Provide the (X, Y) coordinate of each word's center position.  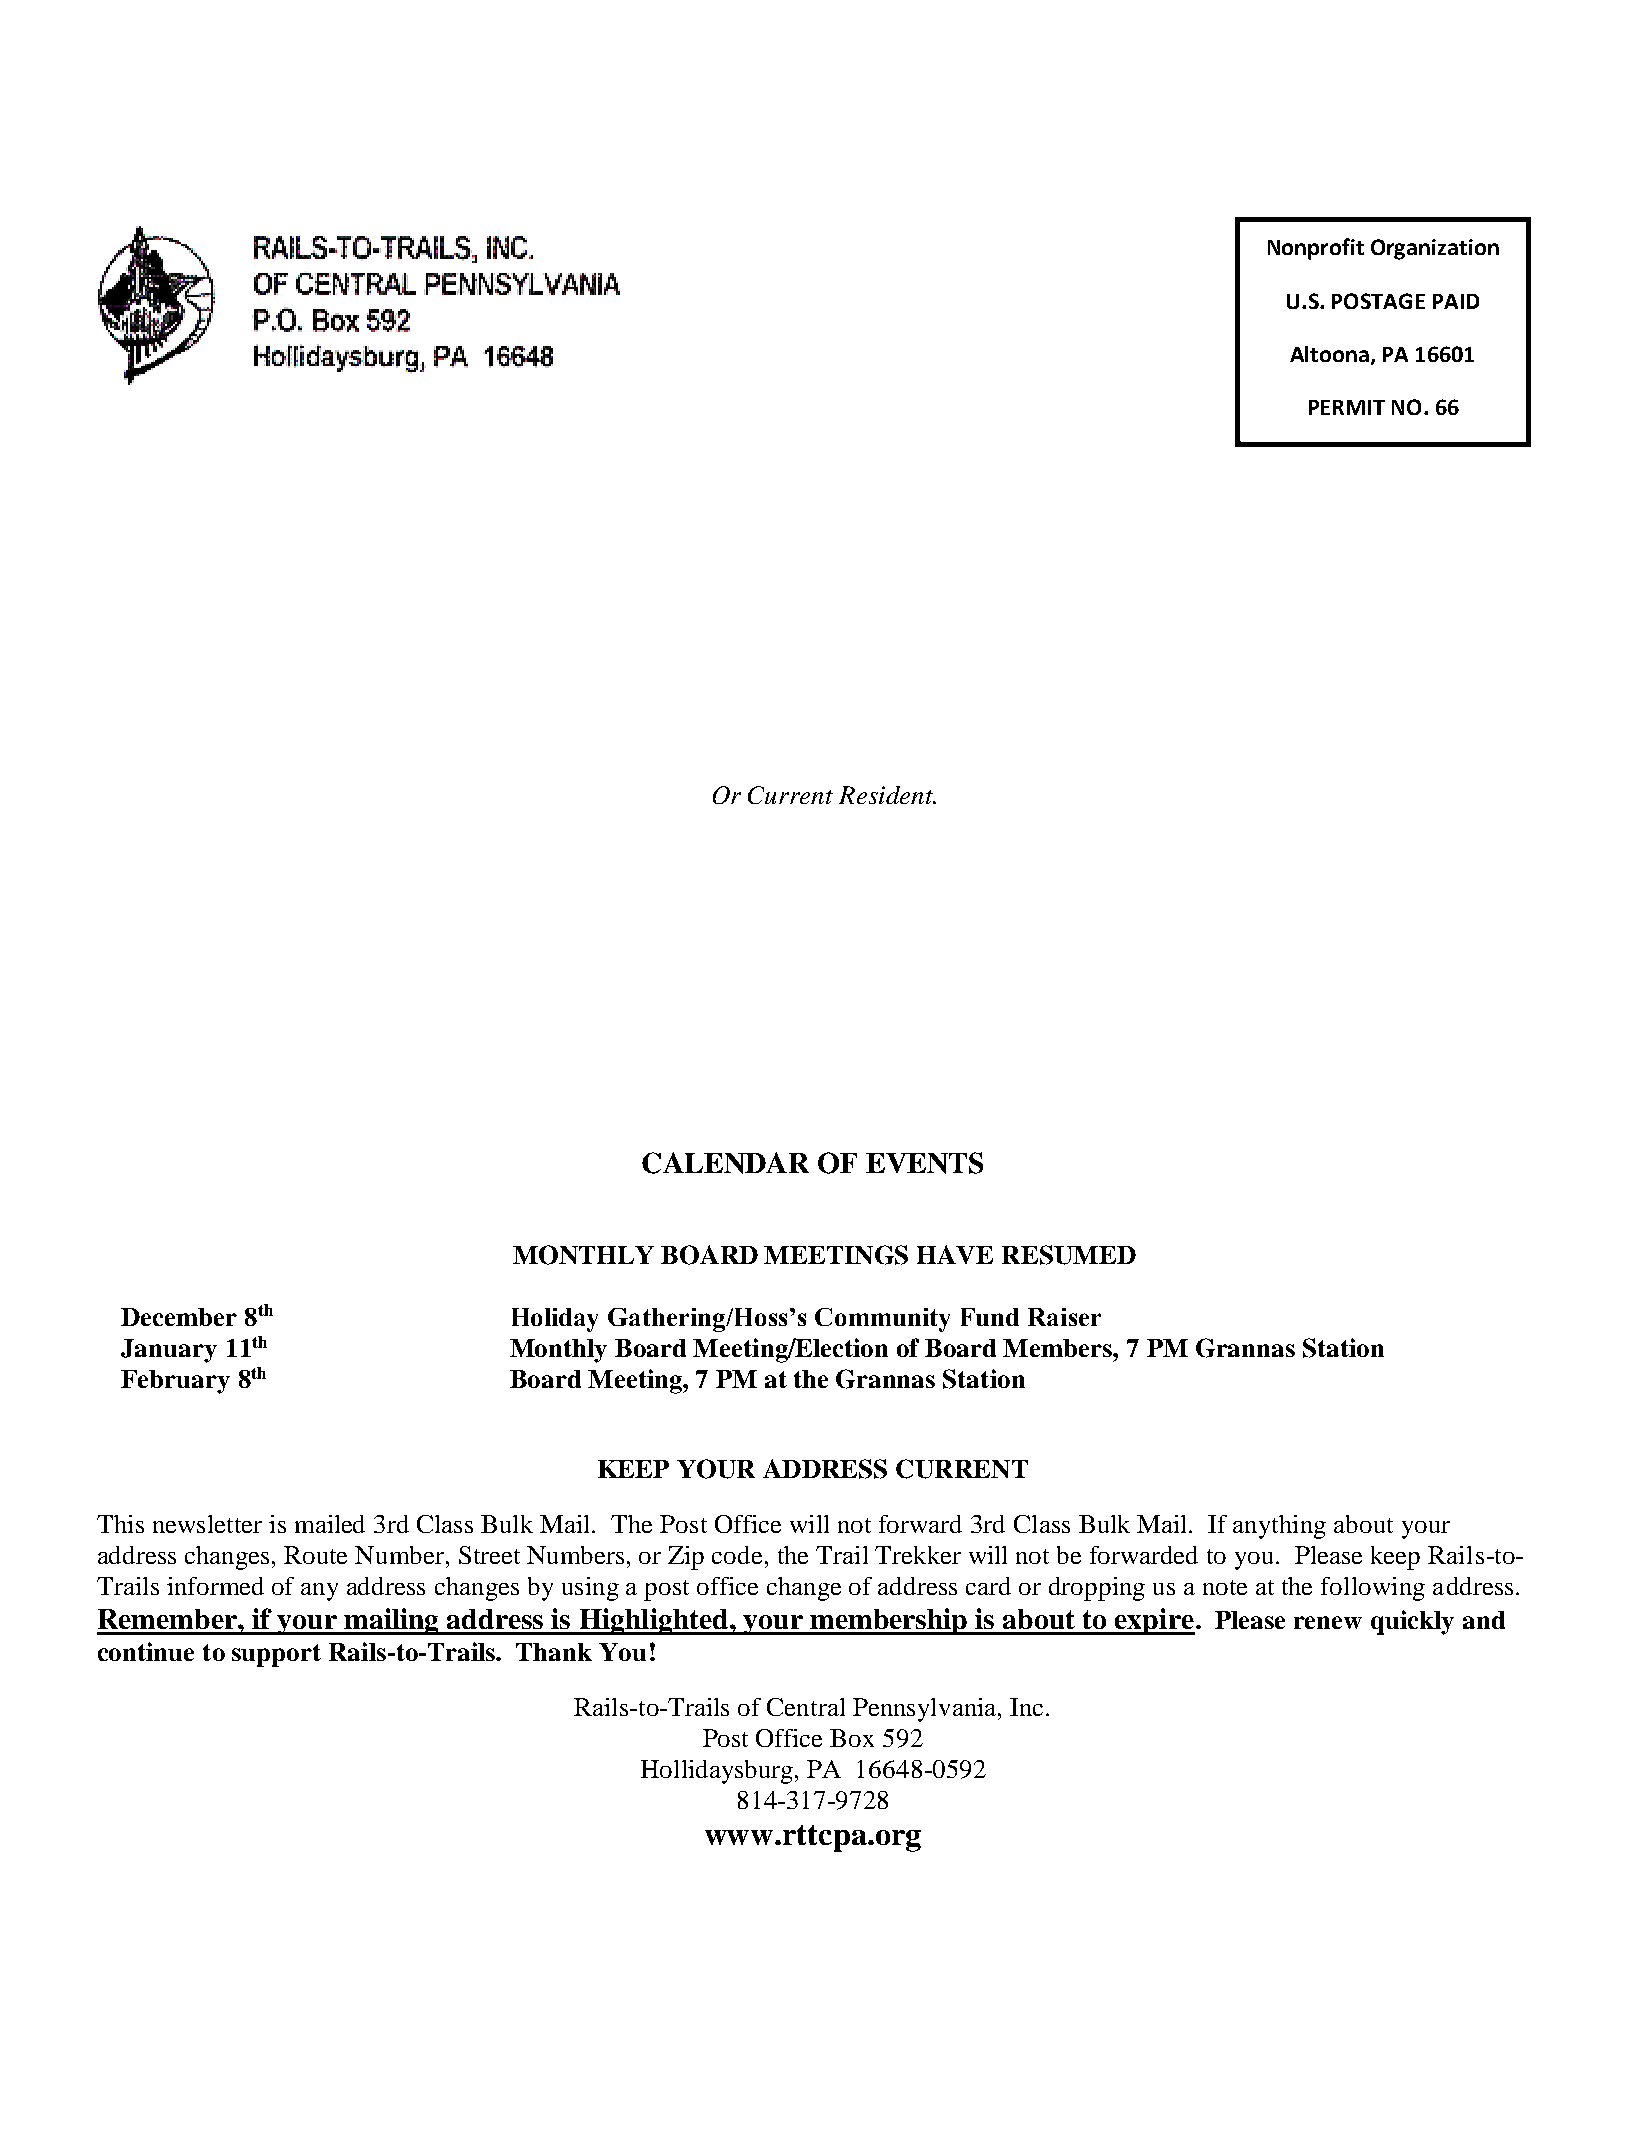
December (179, 1317)
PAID (1456, 301)
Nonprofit (1316, 249)
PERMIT (1347, 407)
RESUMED (1069, 1255)
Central (806, 1707)
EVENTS (924, 1163)
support (276, 1655)
